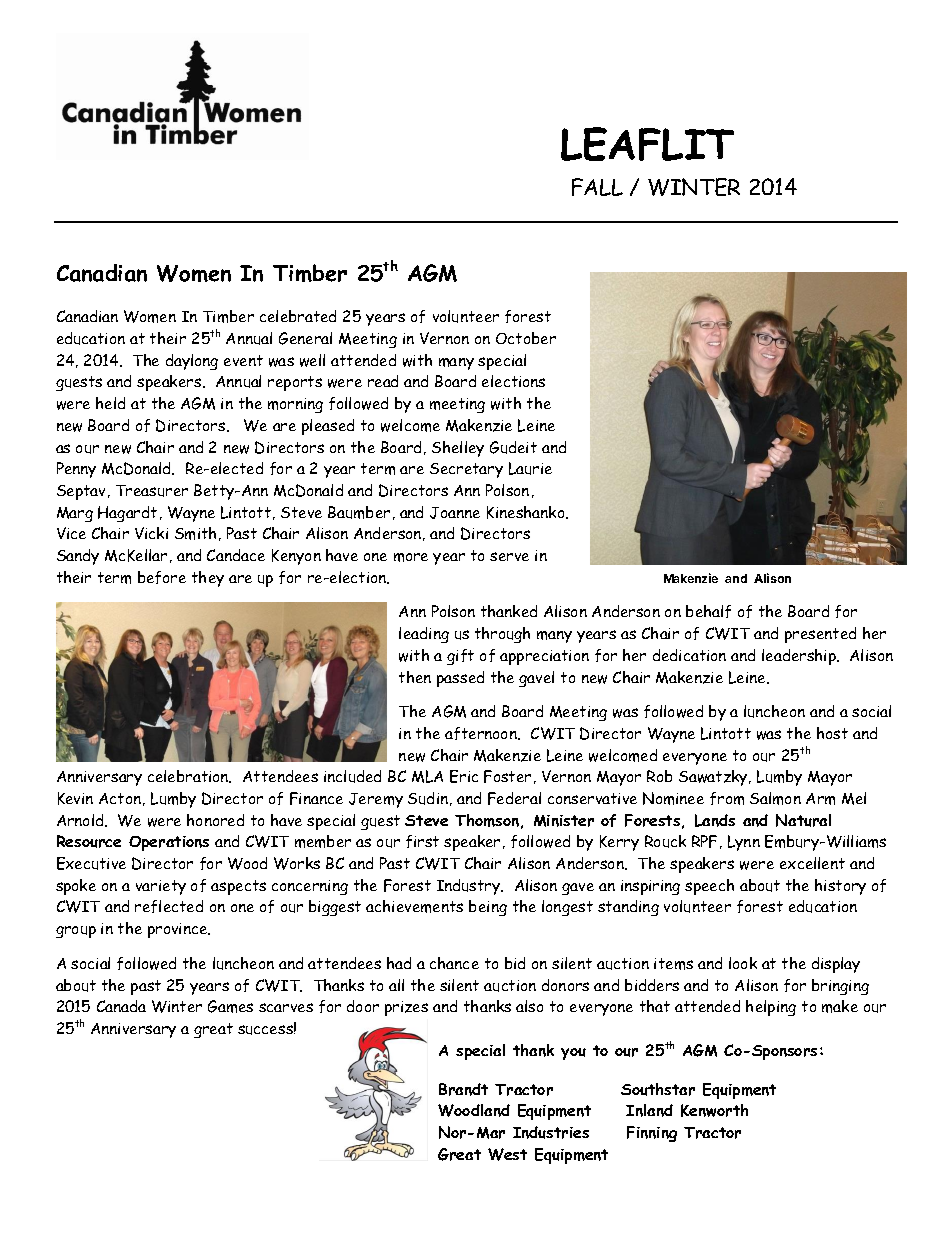 This screenshot has width=952, height=1233. Describe the element at coordinates (422, 841) in the screenshot. I see `first` at that location.
